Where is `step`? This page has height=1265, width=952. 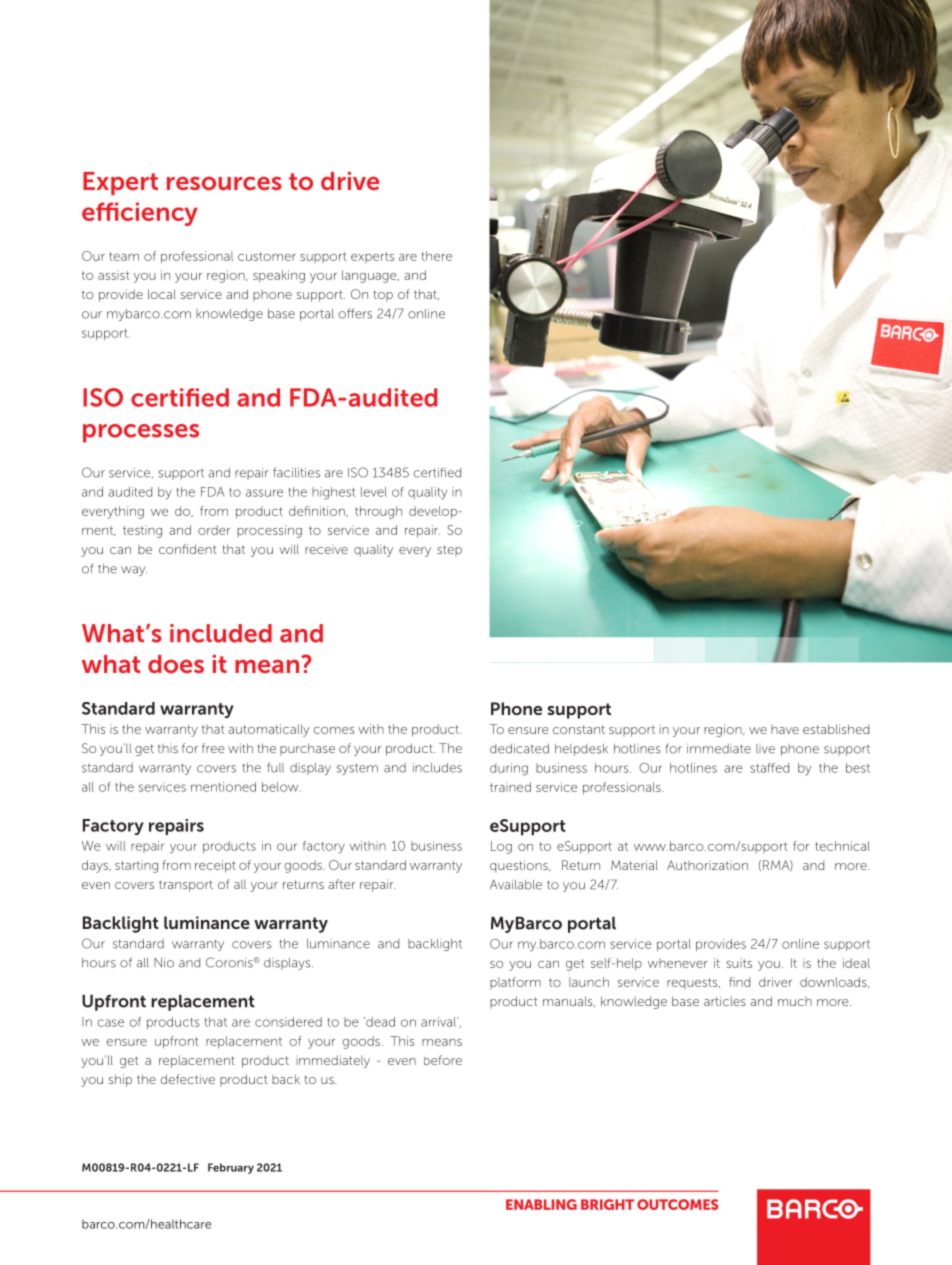
step is located at coordinates (449, 550).
